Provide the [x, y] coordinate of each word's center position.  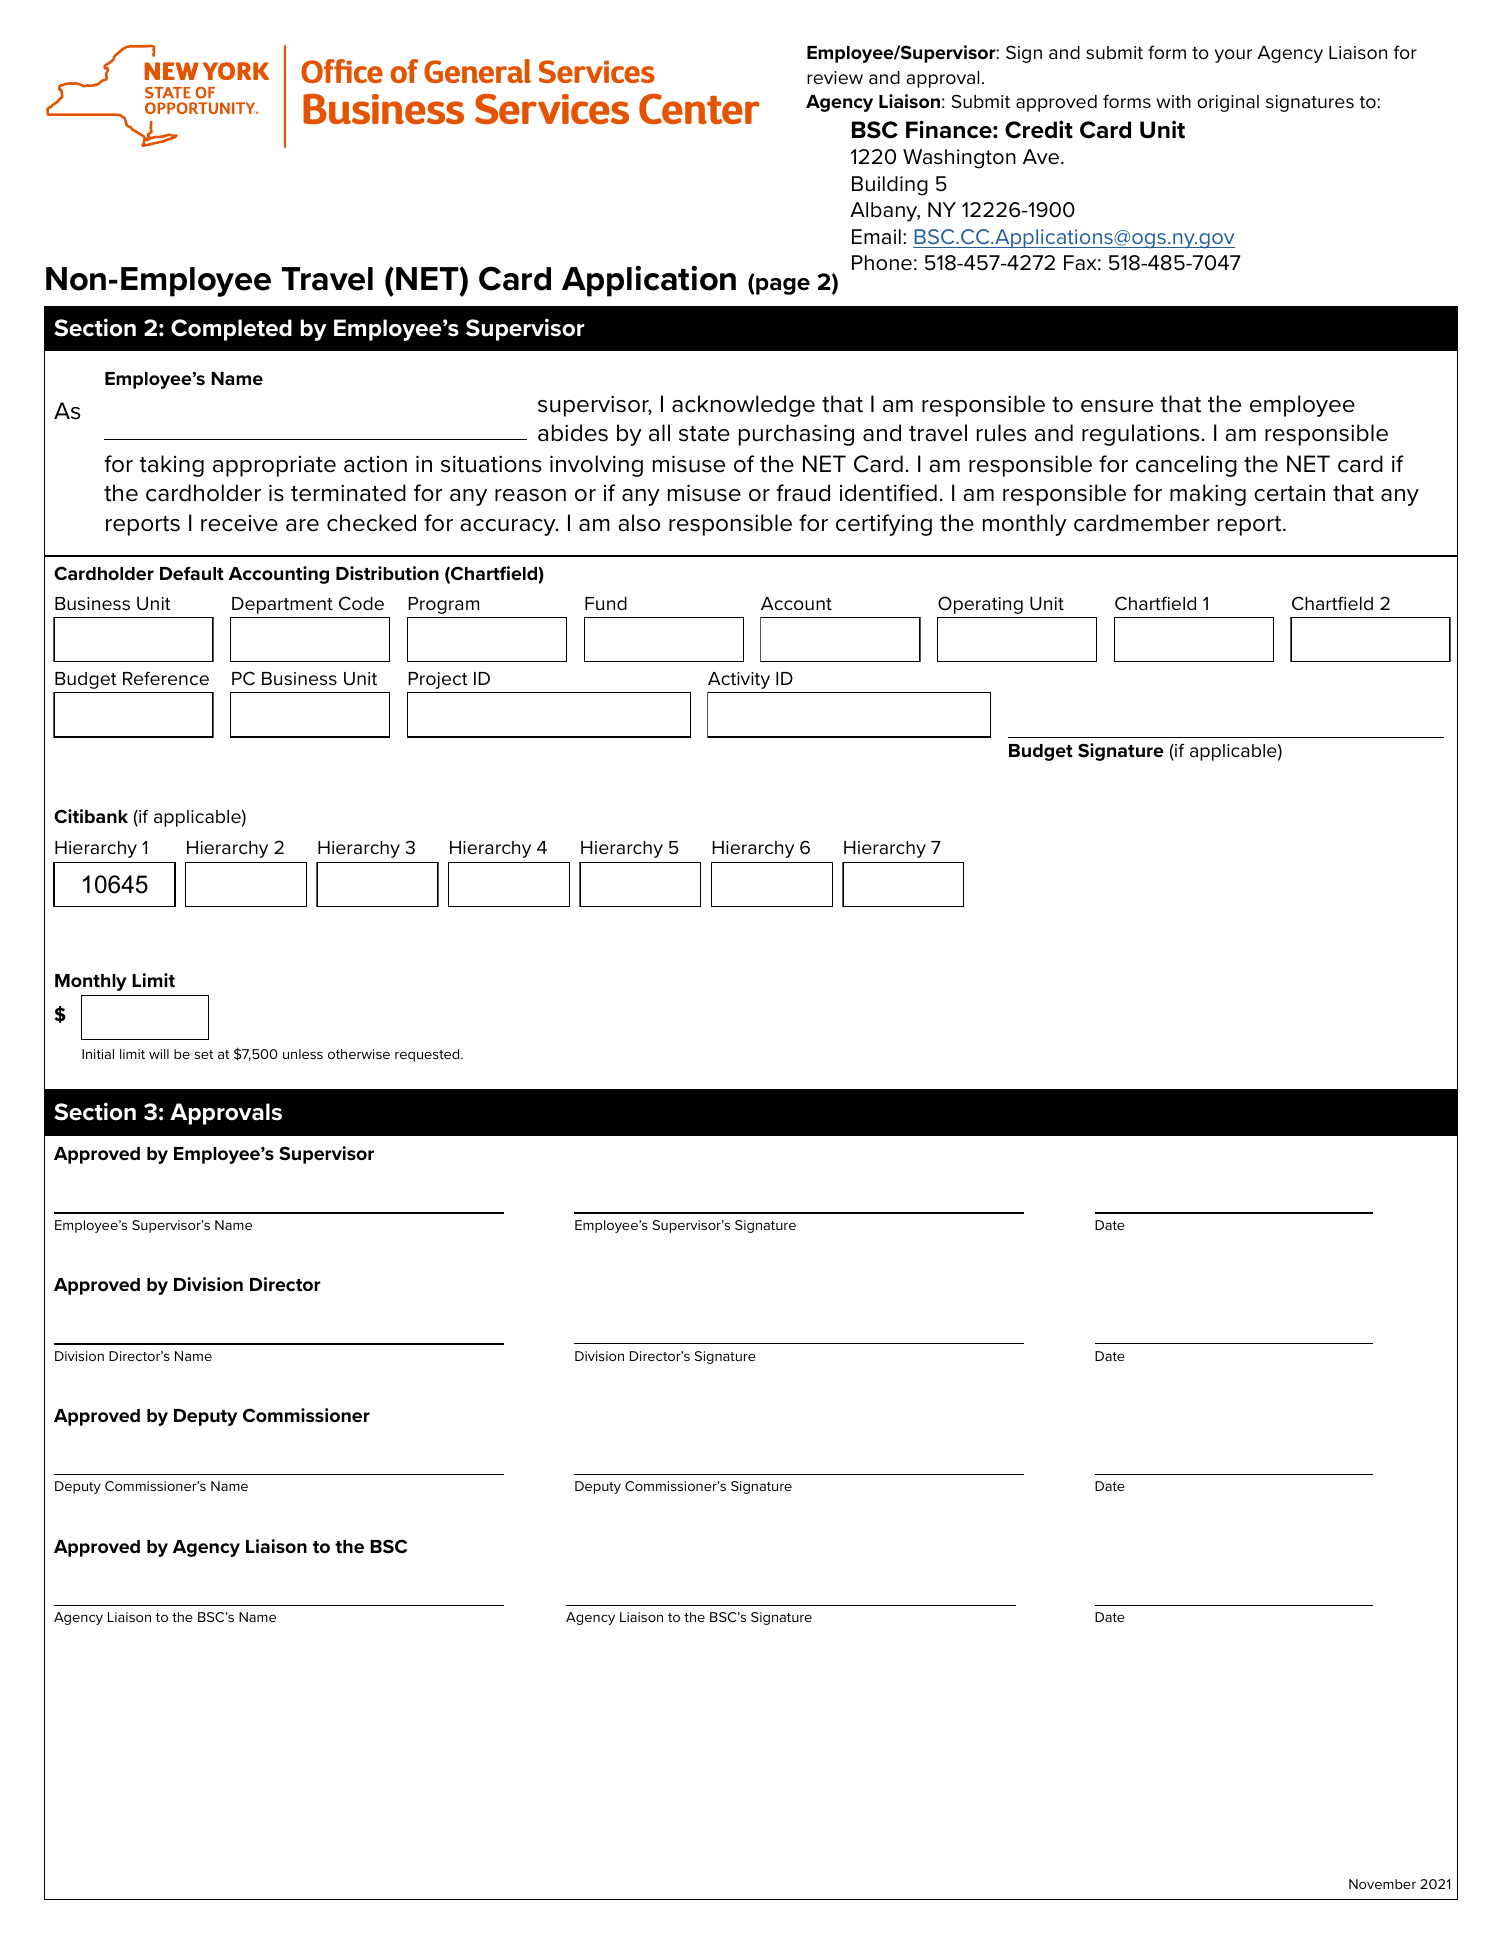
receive [239, 523]
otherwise [359, 1054]
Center [699, 108]
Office [342, 71]
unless [303, 1054]
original [1228, 103]
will [159, 1054]
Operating [980, 605]
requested [428, 1055]
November [1382, 1884]
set [203, 1054]
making [1208, 495]
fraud [803, 493]
